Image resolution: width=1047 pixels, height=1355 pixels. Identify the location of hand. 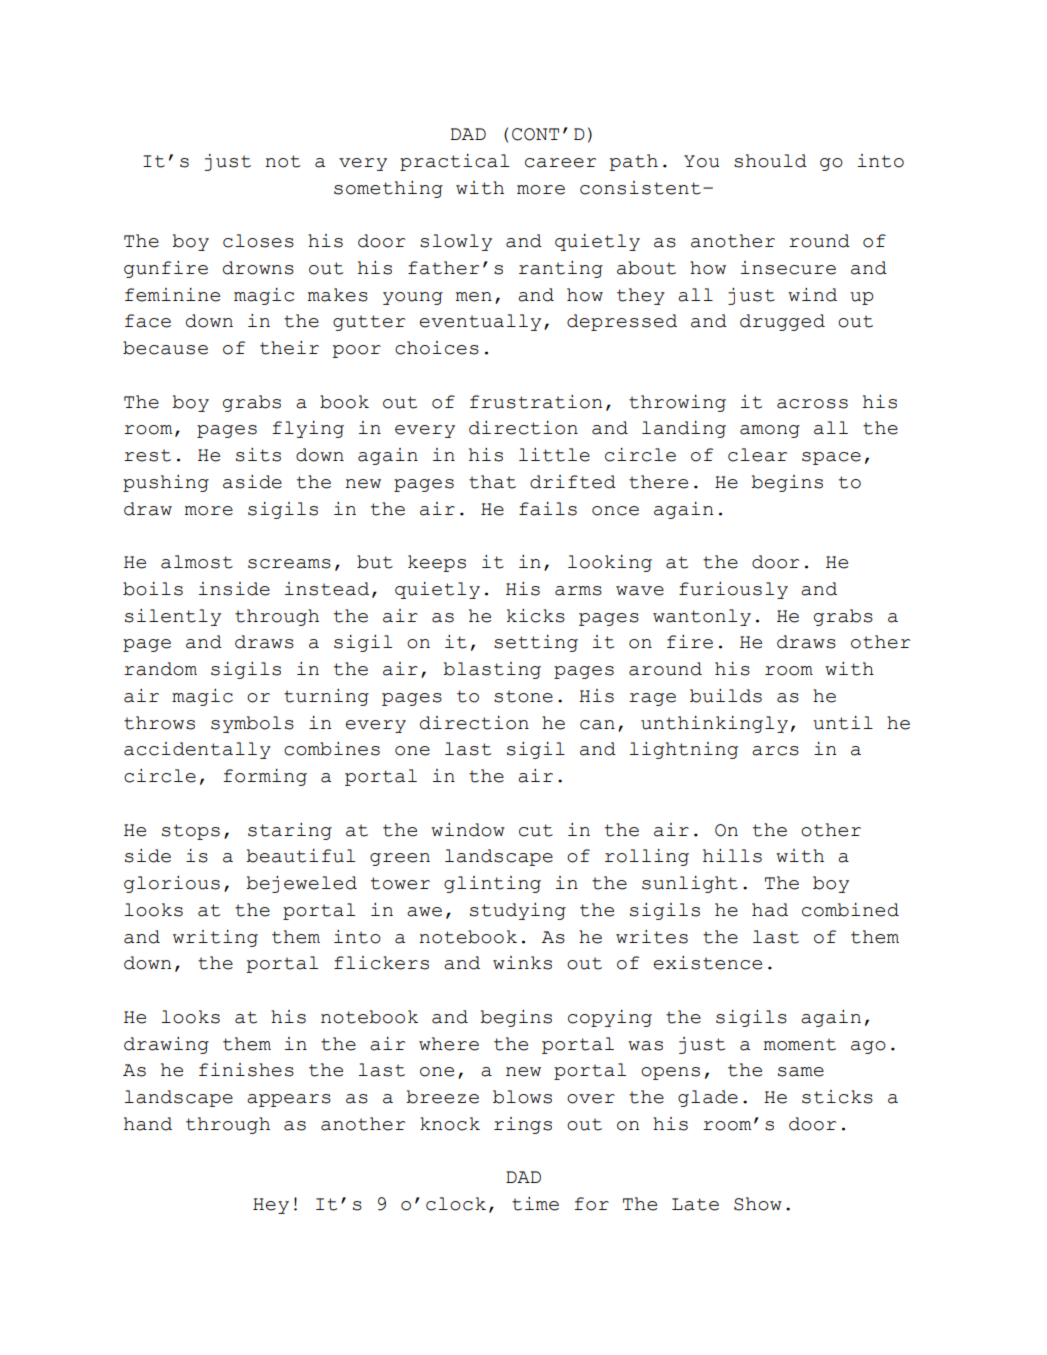
(148, 1124).
